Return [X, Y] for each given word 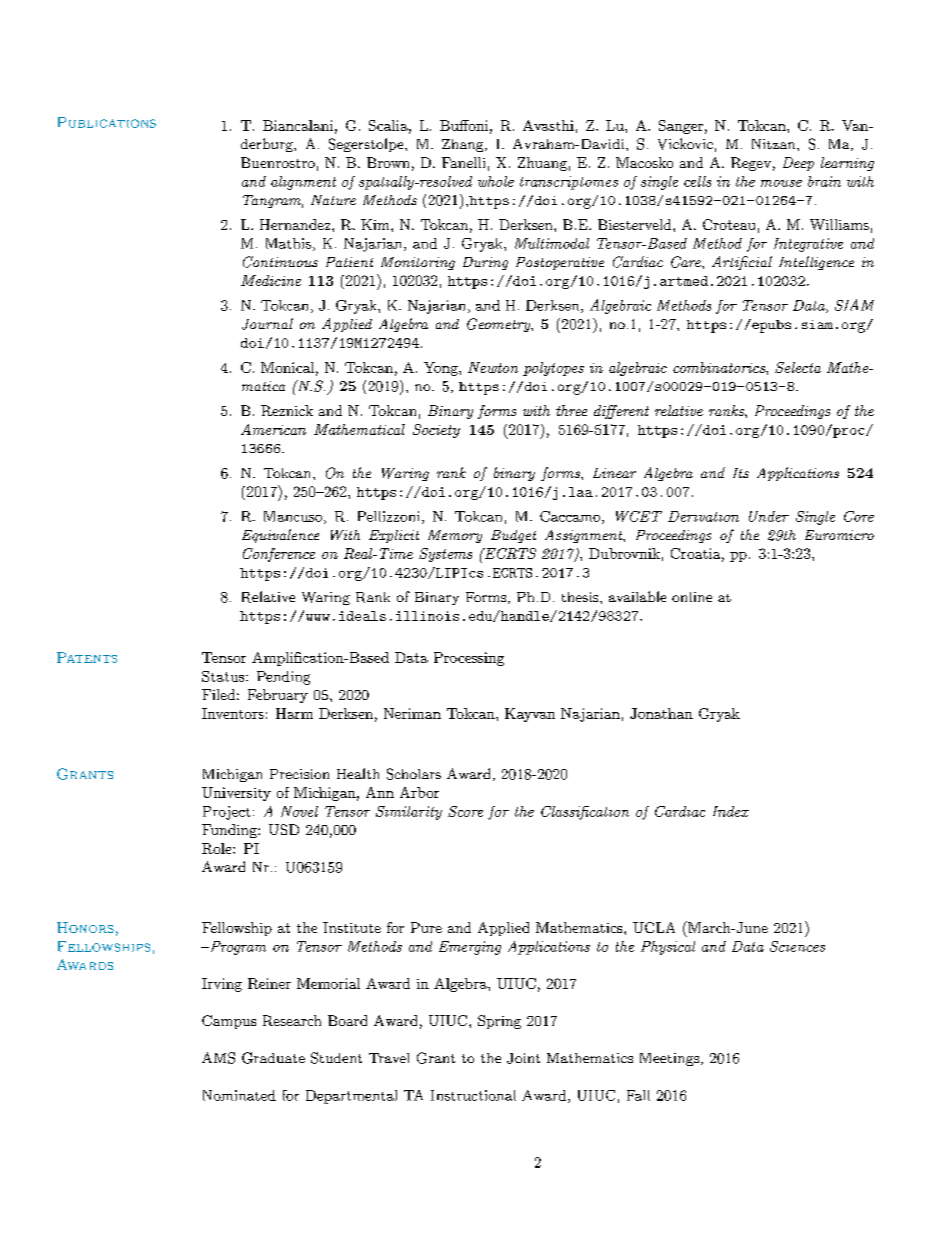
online [692, 597]
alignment [303, 183]
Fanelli [463, 162]
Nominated [239, 1095]
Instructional [473, 1095]
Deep [798, 164]
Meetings [669, 1059]
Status [224, 676]
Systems [445, 555]
